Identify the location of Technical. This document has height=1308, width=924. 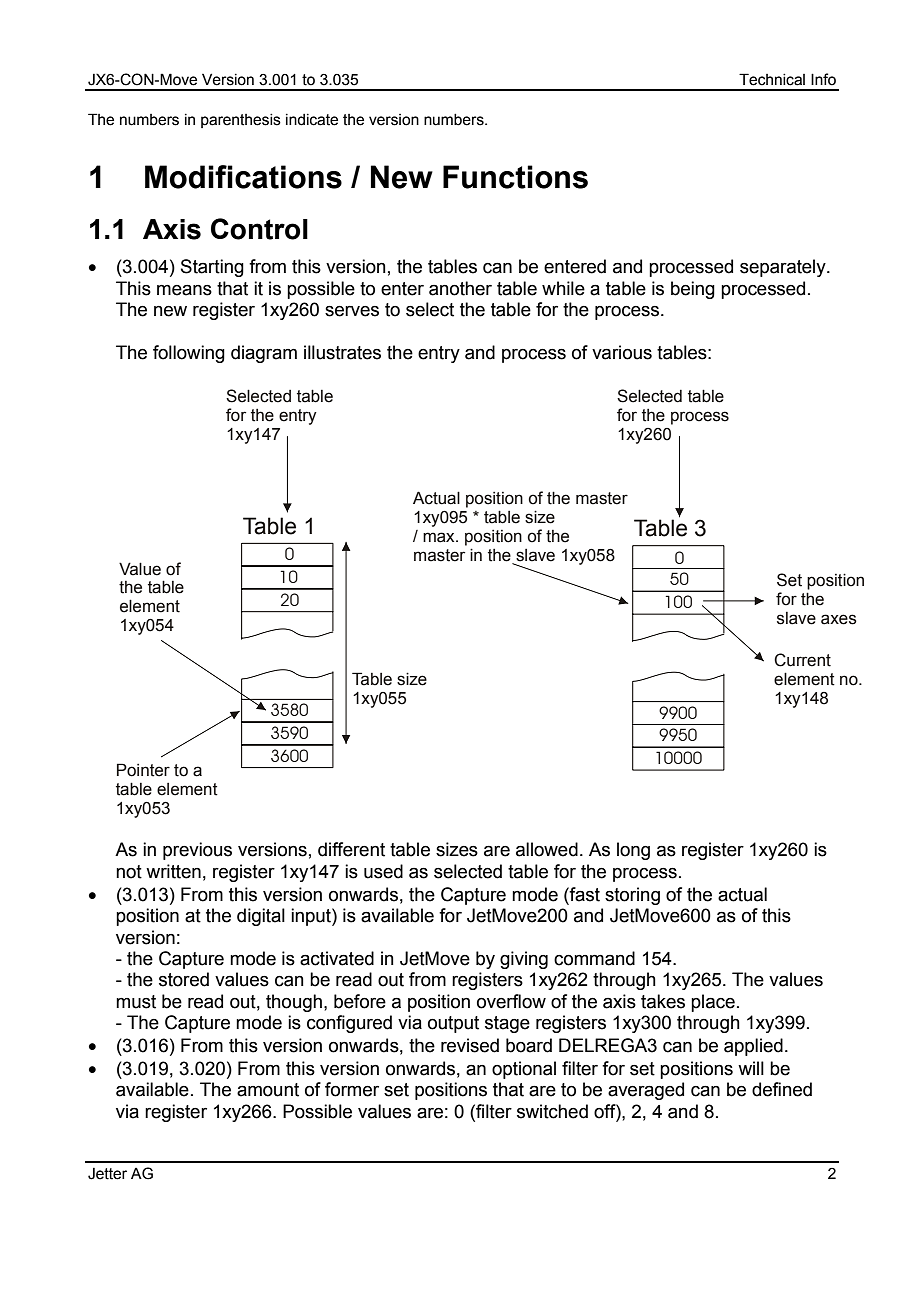
(772, 79).
